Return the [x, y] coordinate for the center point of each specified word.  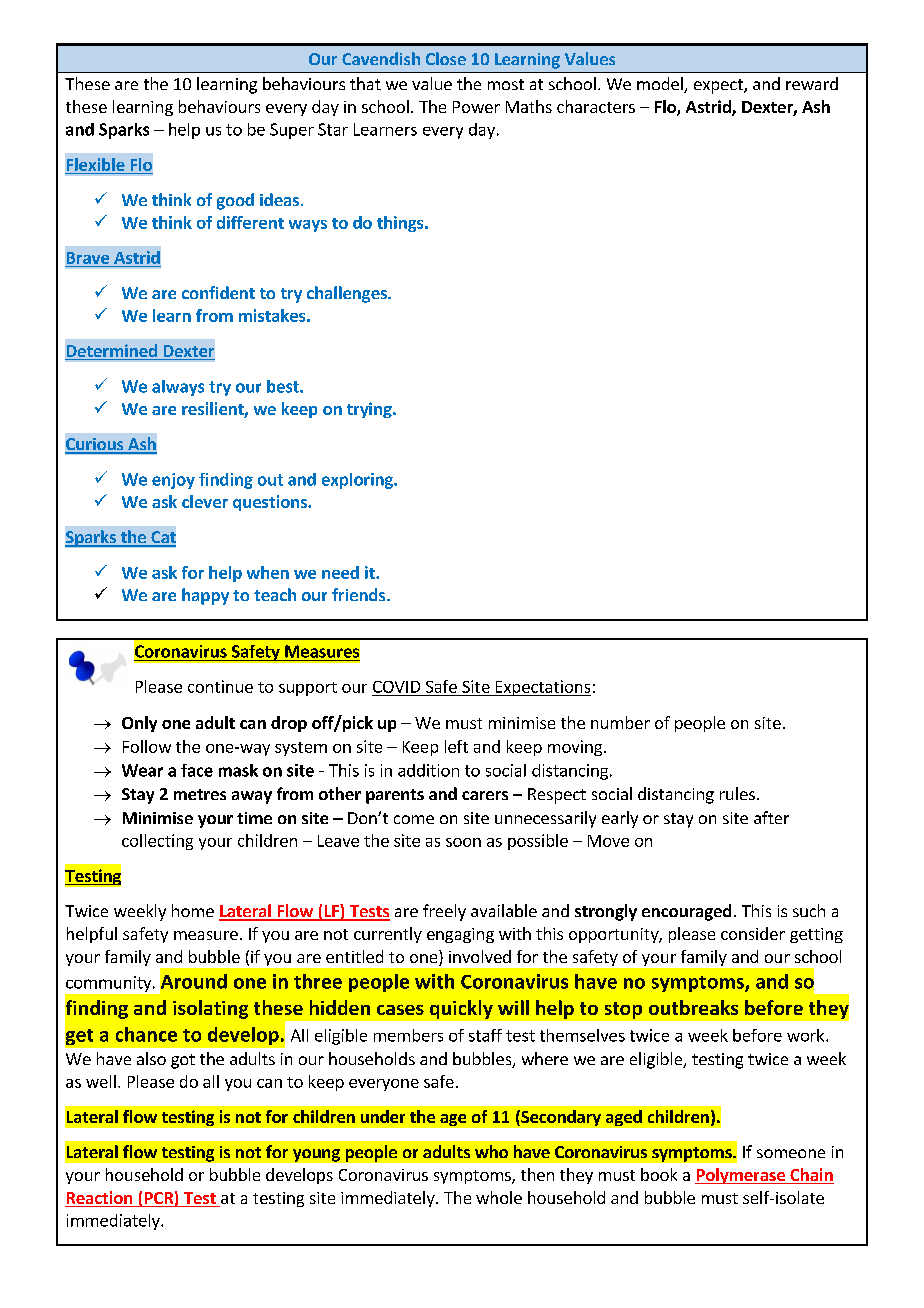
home [193, 910]
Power [476, 107]
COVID [396, 687]
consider [753, 933]
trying [370, 410]
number [620, 722]
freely [444, 912]
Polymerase [741, 1176]
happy [205, 596]
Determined [112, 352]
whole [499, 1197]
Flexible [96, 164]
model [661, 85]
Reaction [100, 1199]
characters [596, 106]
